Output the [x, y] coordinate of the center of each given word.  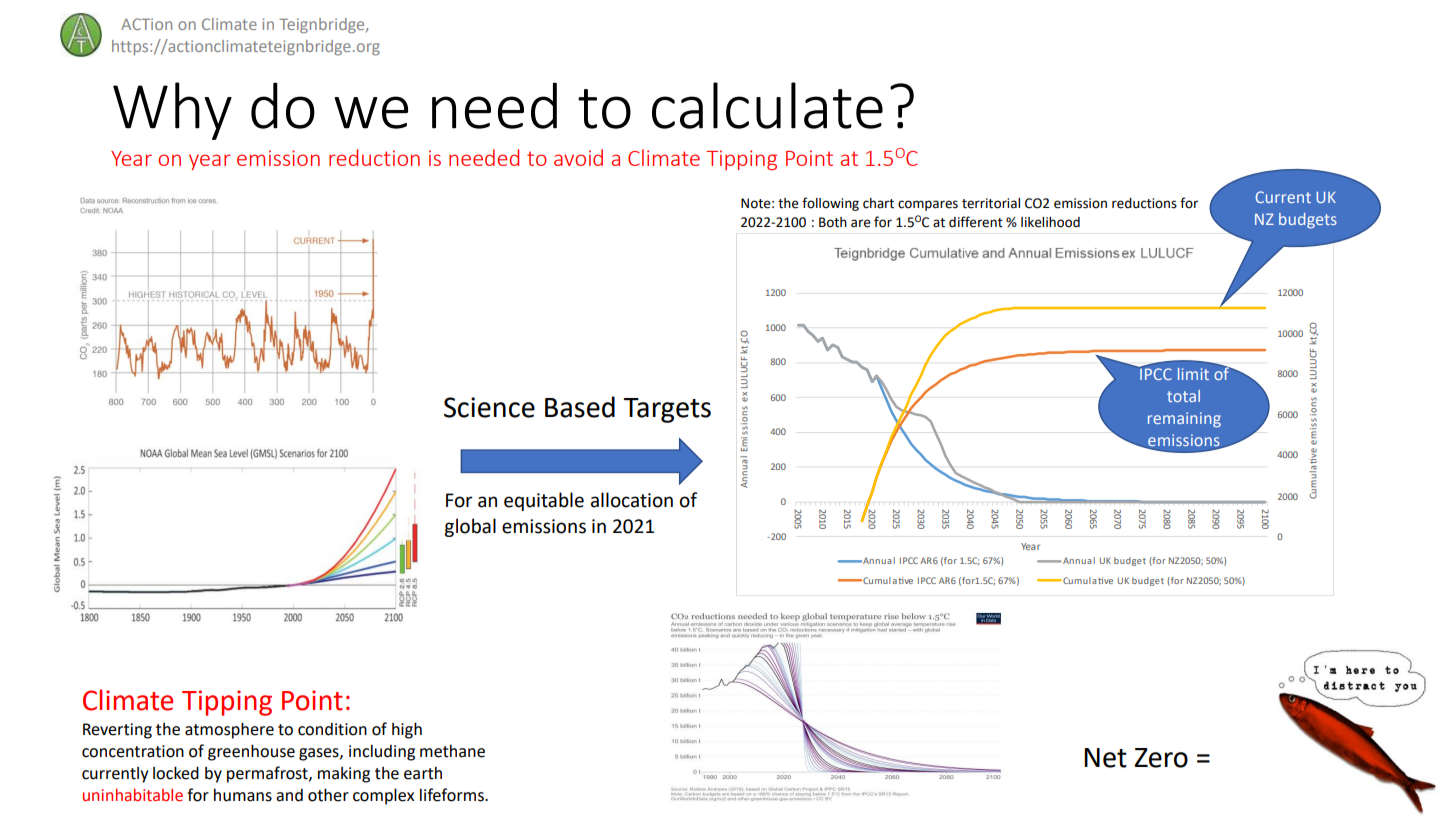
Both [833, 222]
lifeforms [453, 795]
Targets [667, 410]
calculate [767, 105]
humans [243, 795]
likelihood [1050, 222]
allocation [632, 500]
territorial [991, 203]
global [470, 527]
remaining [1184, 420]
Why [172, 111]
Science [489, 407]
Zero [1161, 758]
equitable [544, 501]
